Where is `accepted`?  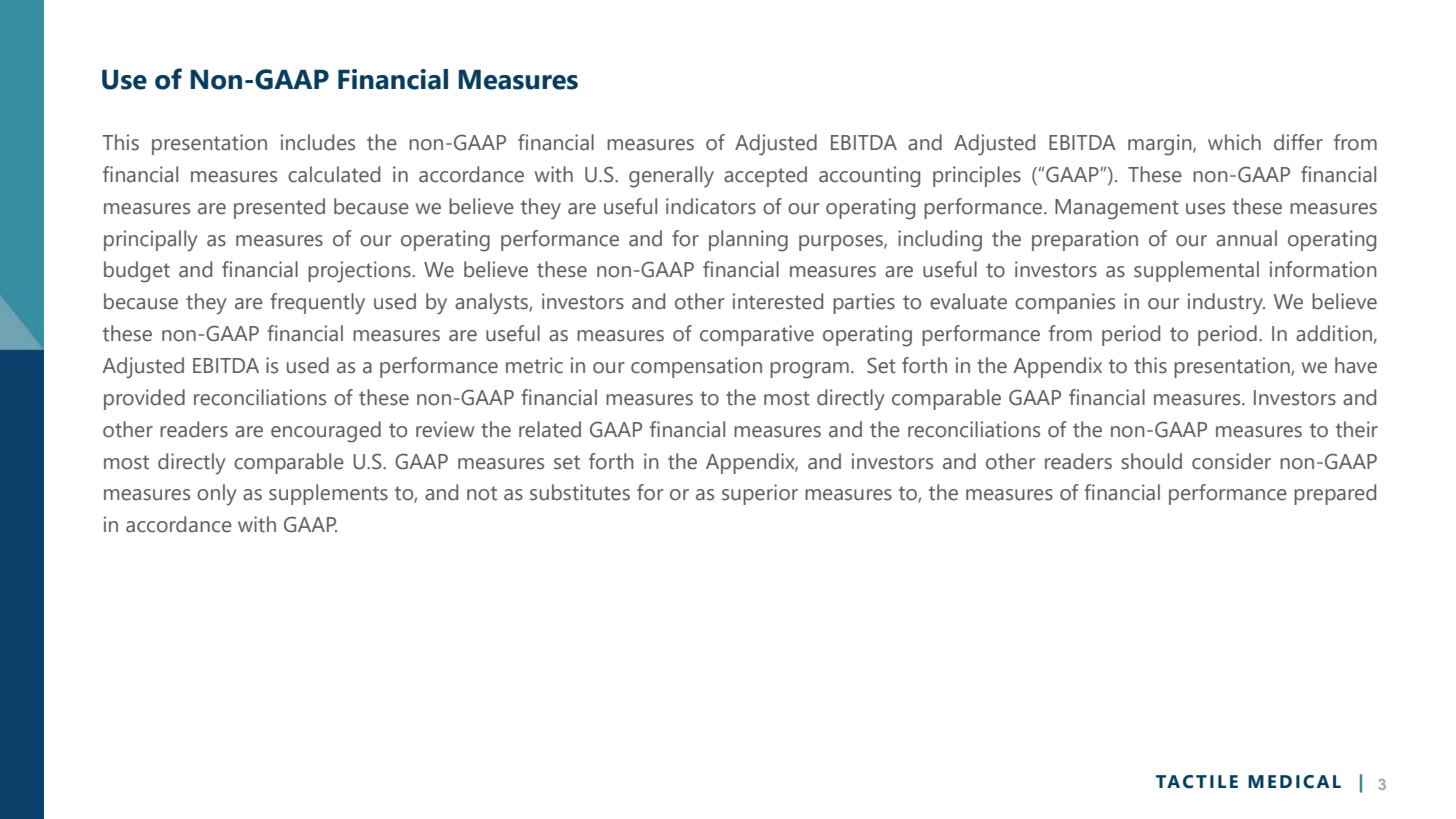
accepted is located at coordinates (765, 176).
